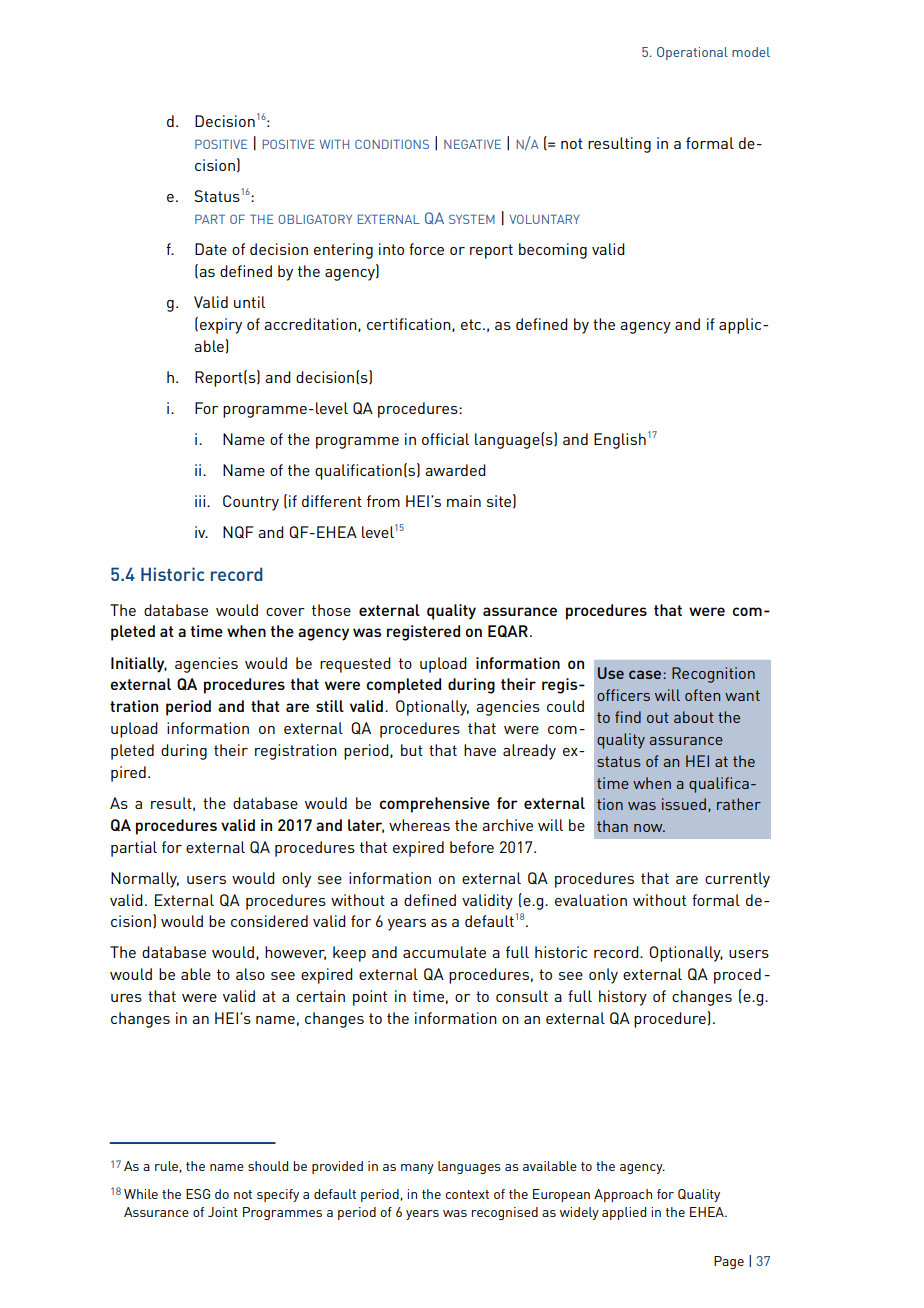  Describe the element at coordinates (751, 52) in the document. I see `model` at that location.
